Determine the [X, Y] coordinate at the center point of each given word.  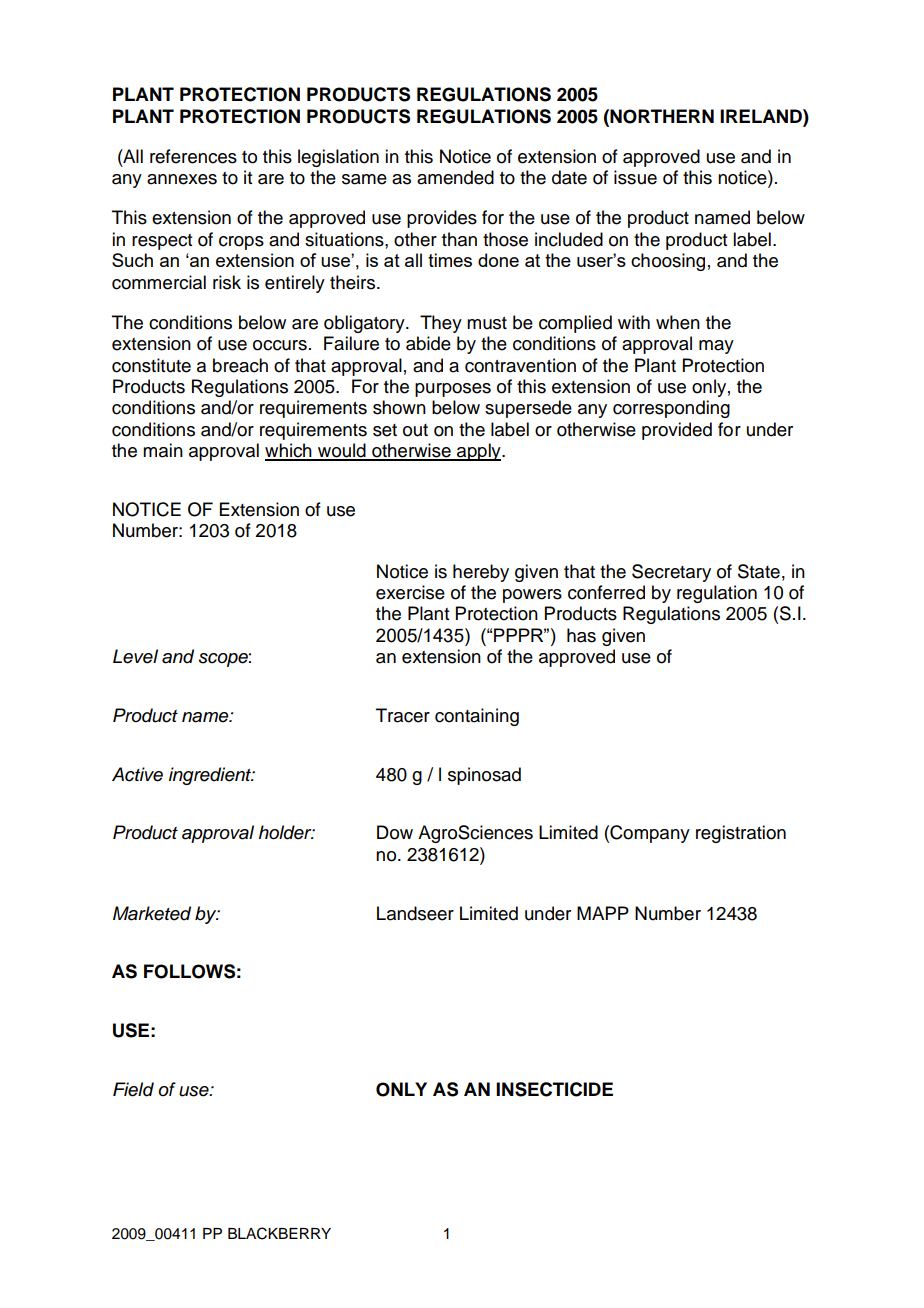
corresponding [671, 409]
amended [455, 177]
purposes [453, 390]
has [581, 635]
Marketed [152, 913]
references [193, 156]
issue [635, 177]
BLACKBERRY [279, 1233]
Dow [395, 832]
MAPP [603, 913]
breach [240, 365]
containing [477, 717]
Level [135, 656]
